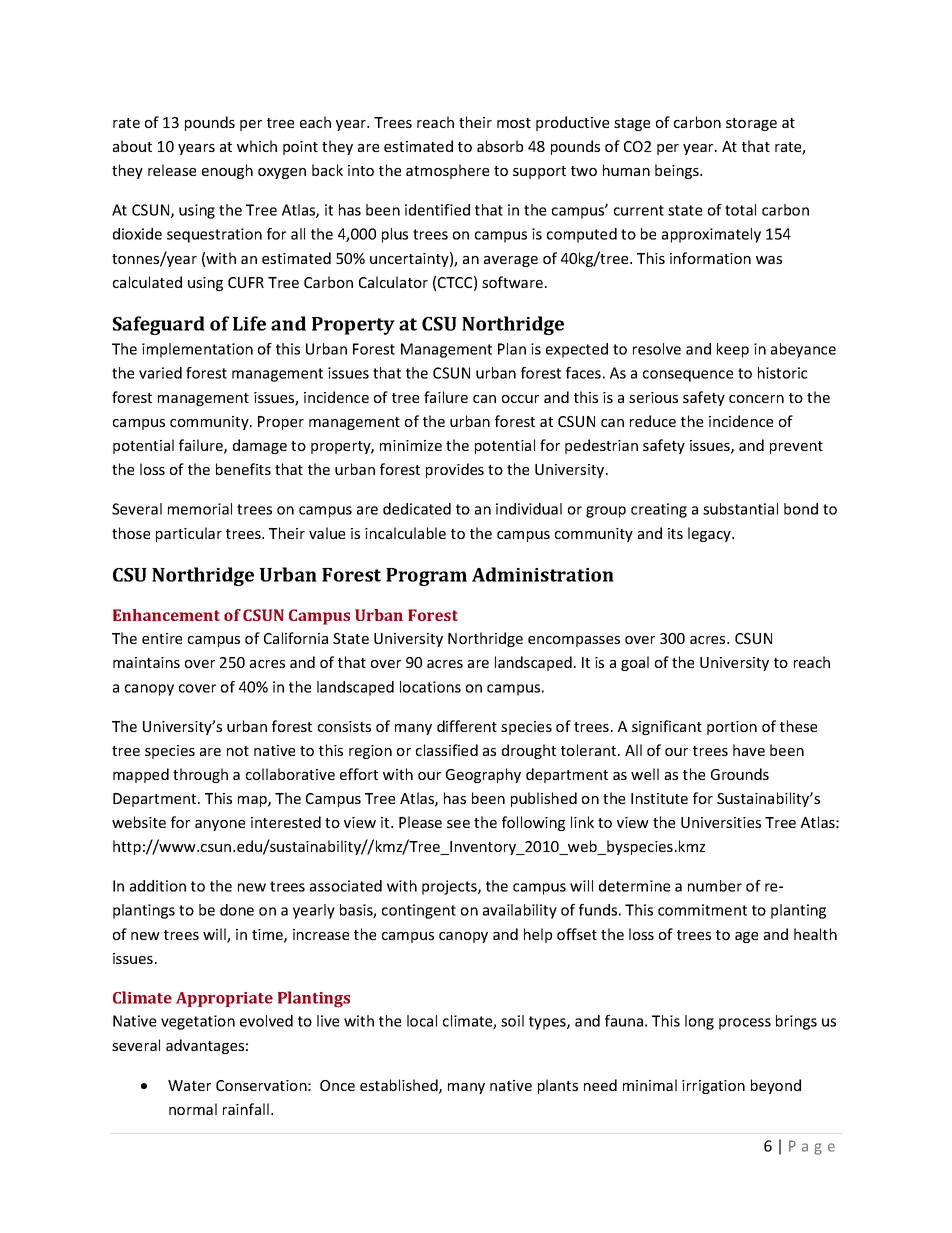 This screenshot has height=1233, width=952. I want to click on Enhancement, so click(166, 615).
